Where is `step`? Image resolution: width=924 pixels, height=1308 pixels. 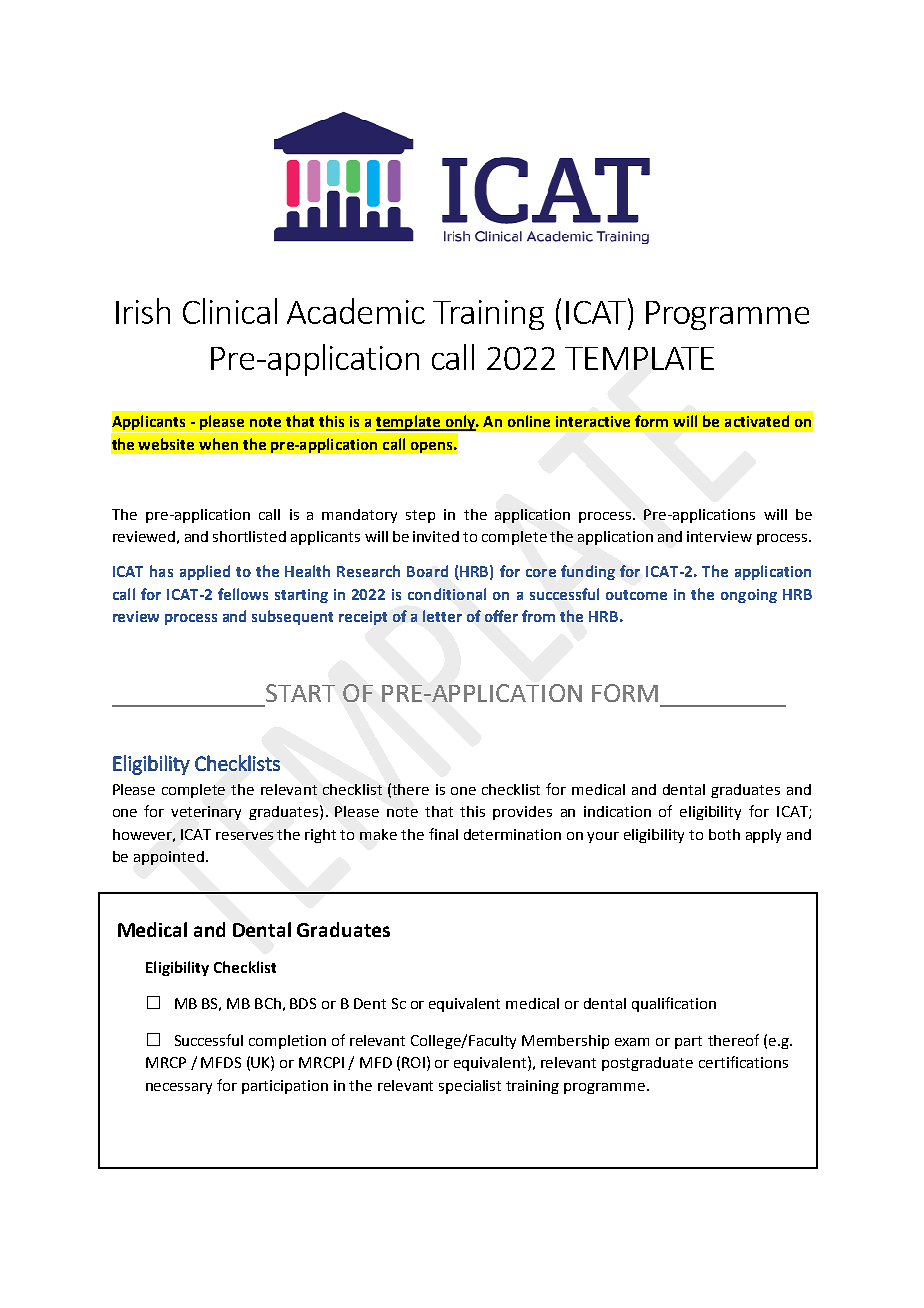 step is located at coordinates (420, 516).
